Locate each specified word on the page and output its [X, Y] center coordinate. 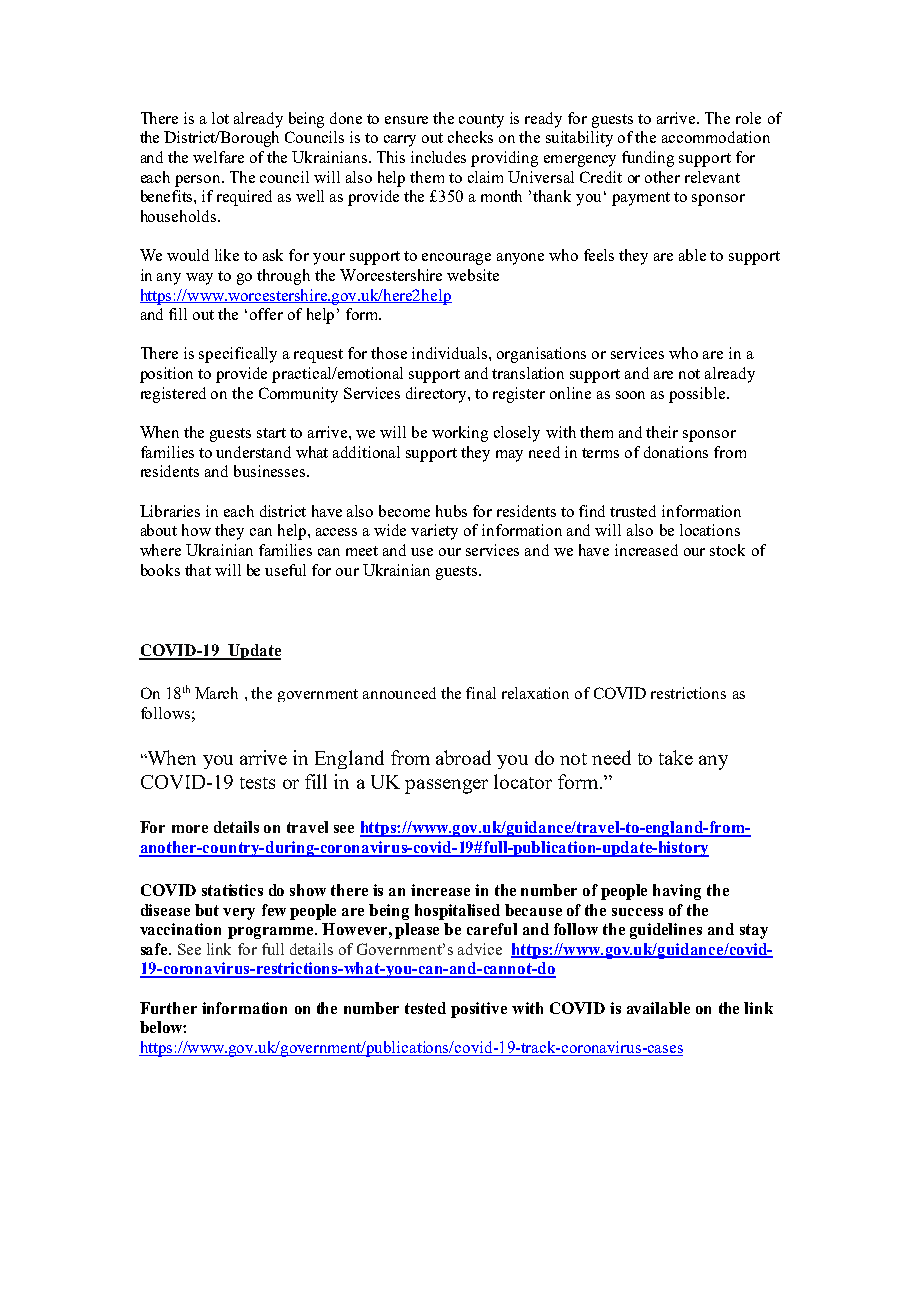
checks [470, 137]
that [198, 570]
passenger [446, 786]
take [676, 757]
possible [698, 395]
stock [727, 550]
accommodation [716, 137]
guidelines [666, 931]
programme [272, 933]
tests [257, 783]
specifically [238, 355]
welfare [218, 157]
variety [434, 532]
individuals [451, 353]
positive [479, 1010]
